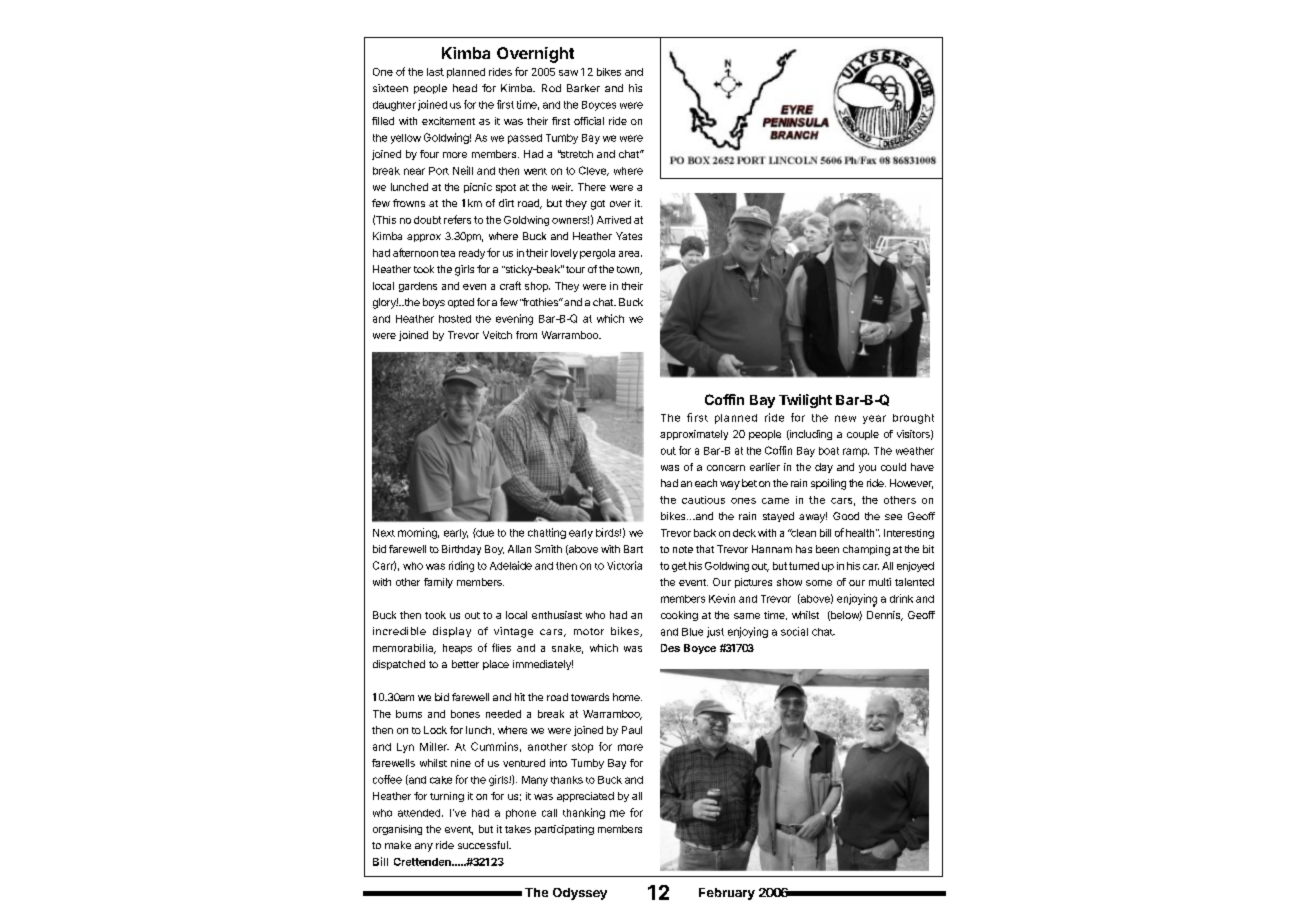  Describe the element at coordinates (706, 483) in the screenshot. I see `each` at that location.
